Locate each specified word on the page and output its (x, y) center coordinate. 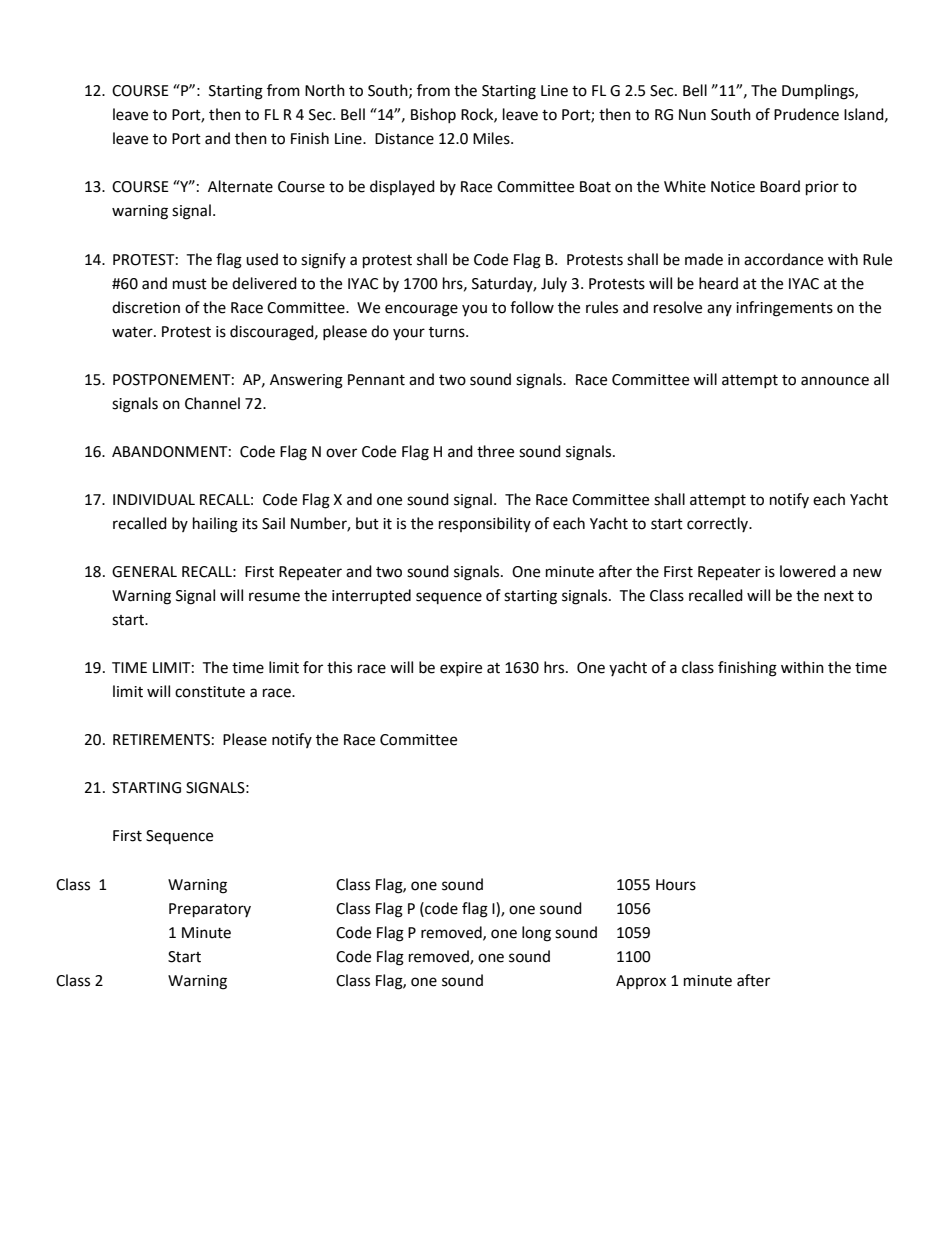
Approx (641, 982)
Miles (492, 138)
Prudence (806, 114)
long (536, 934)
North (325, 90)
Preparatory (210, 910)
